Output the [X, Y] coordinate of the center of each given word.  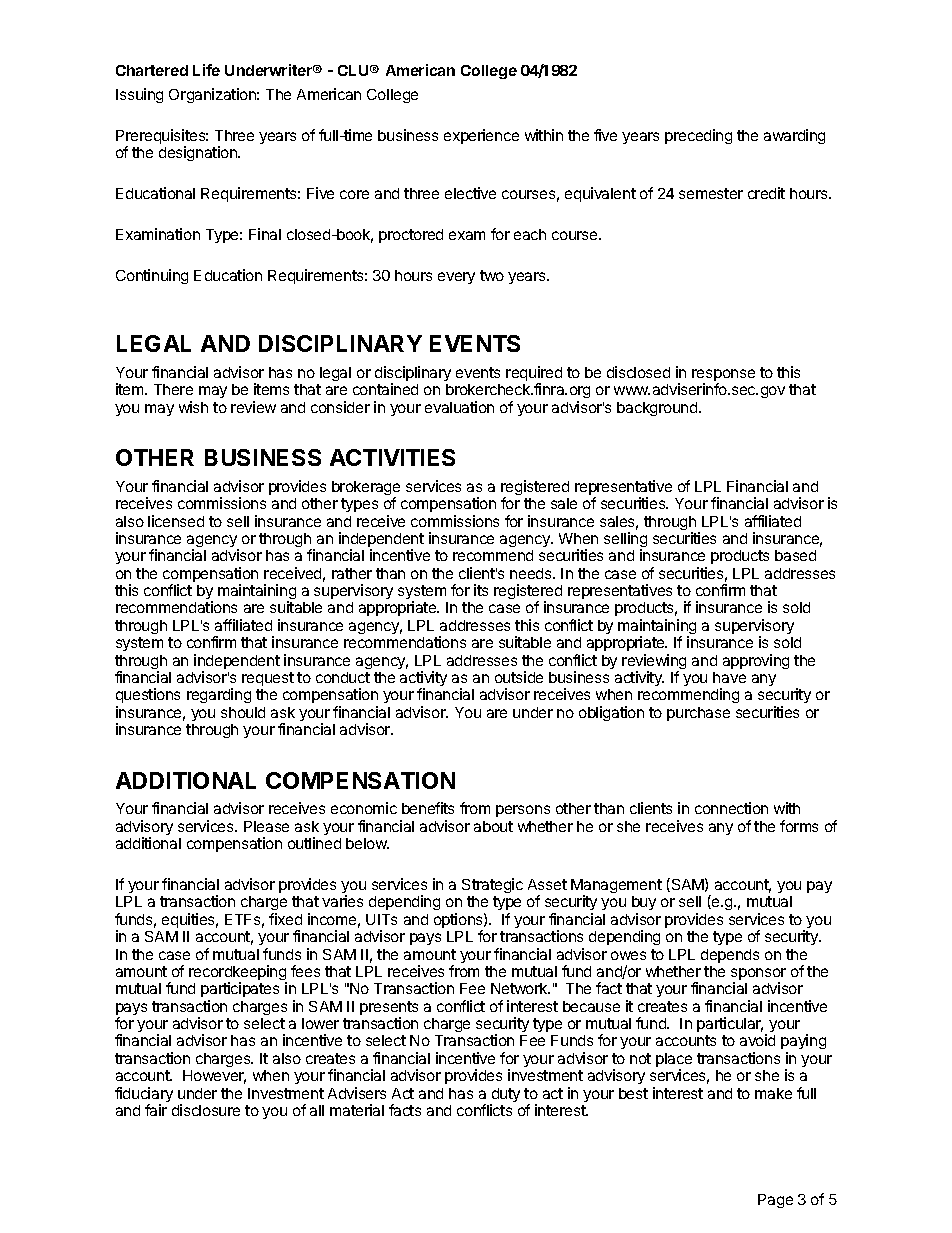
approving [756, 661]
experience [481, 136]
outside [519, 677]
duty [505, 1096]
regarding [219, 695]
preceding [698, 136]
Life [206, 70]
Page [775, 1201]
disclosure [206, 1110]
